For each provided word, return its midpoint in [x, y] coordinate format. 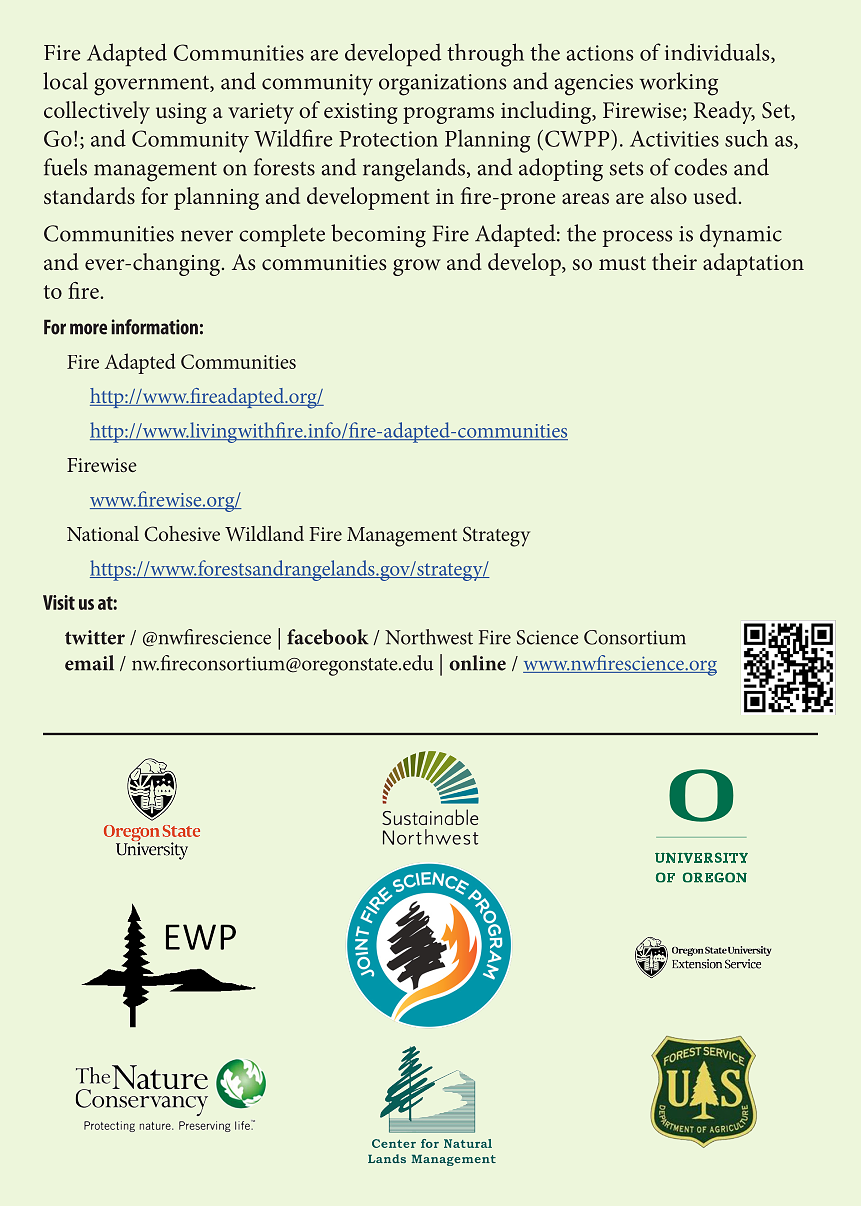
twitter [95, 637]
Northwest [429, 637]
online [477, 663]
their [674, 262]
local [65, 81]
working [679, 84]
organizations [442, 85]
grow [417, 267]
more [88, 329]
